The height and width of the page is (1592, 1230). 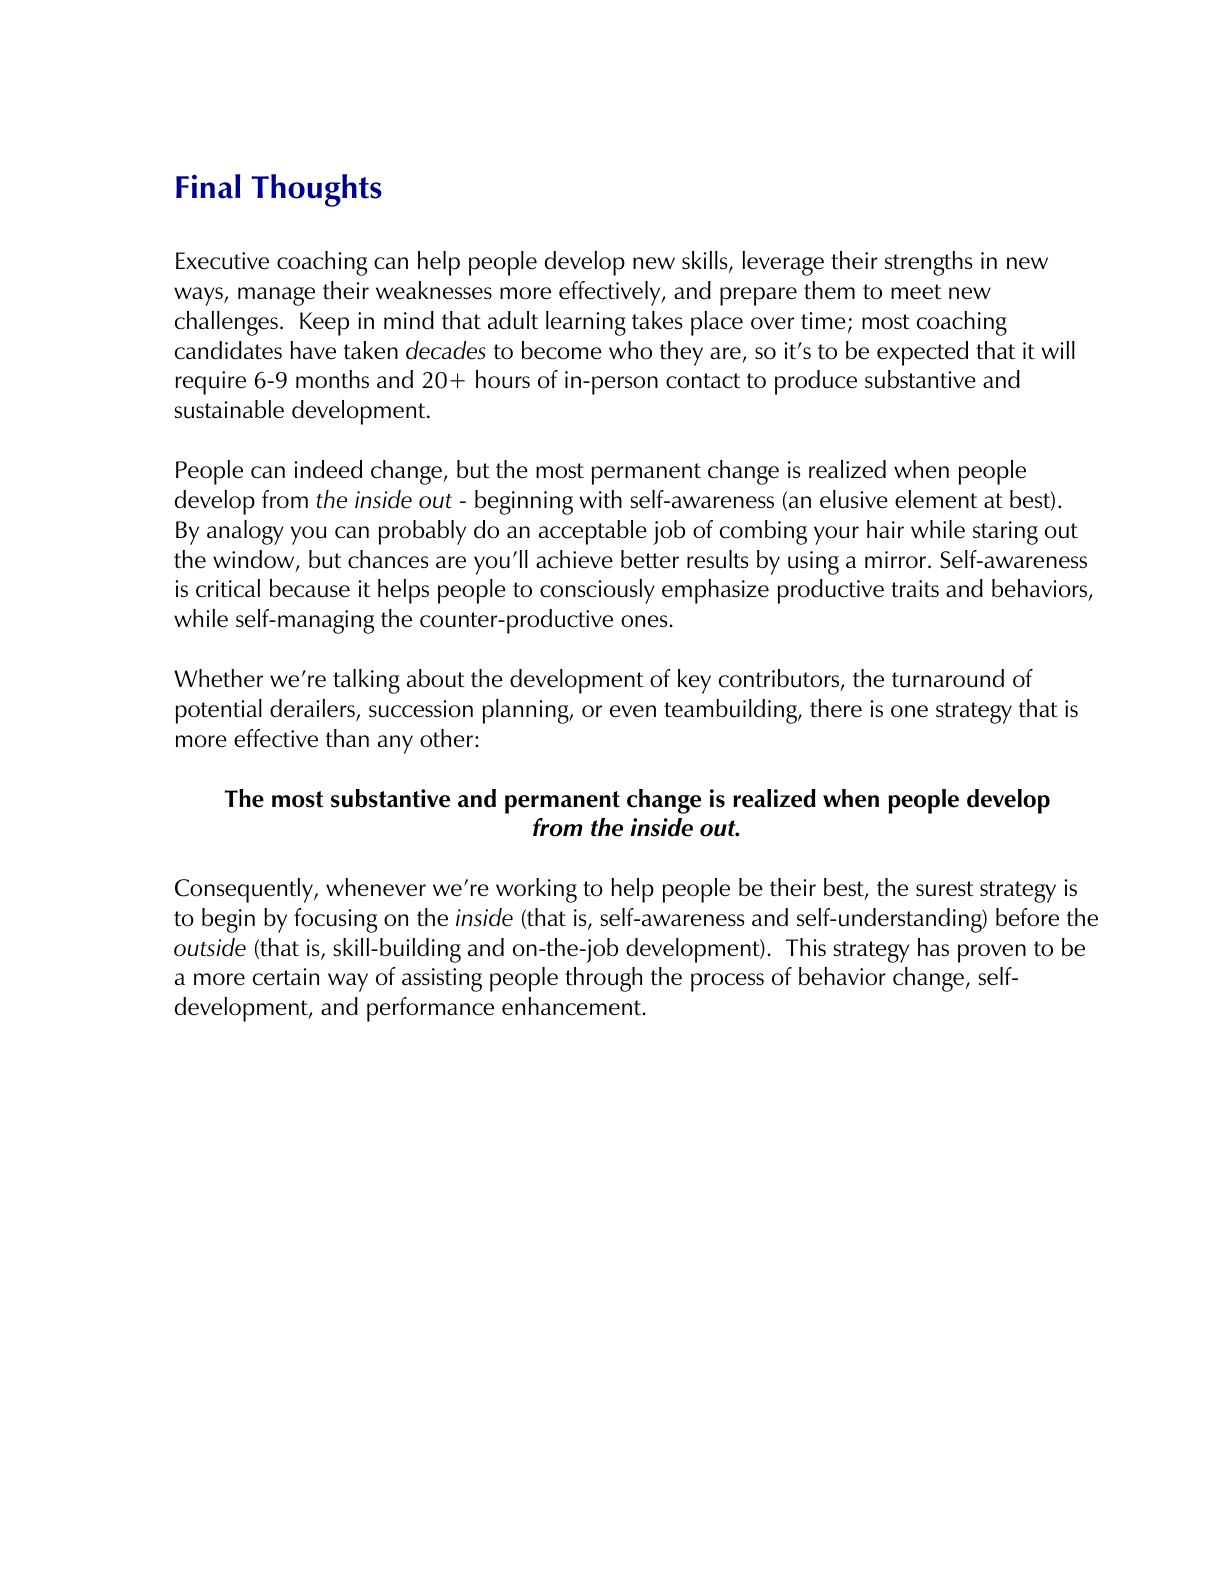 What do you see at coordinates (922, 353) in the page?
I see `expected` at bounding box center [922, 353].
